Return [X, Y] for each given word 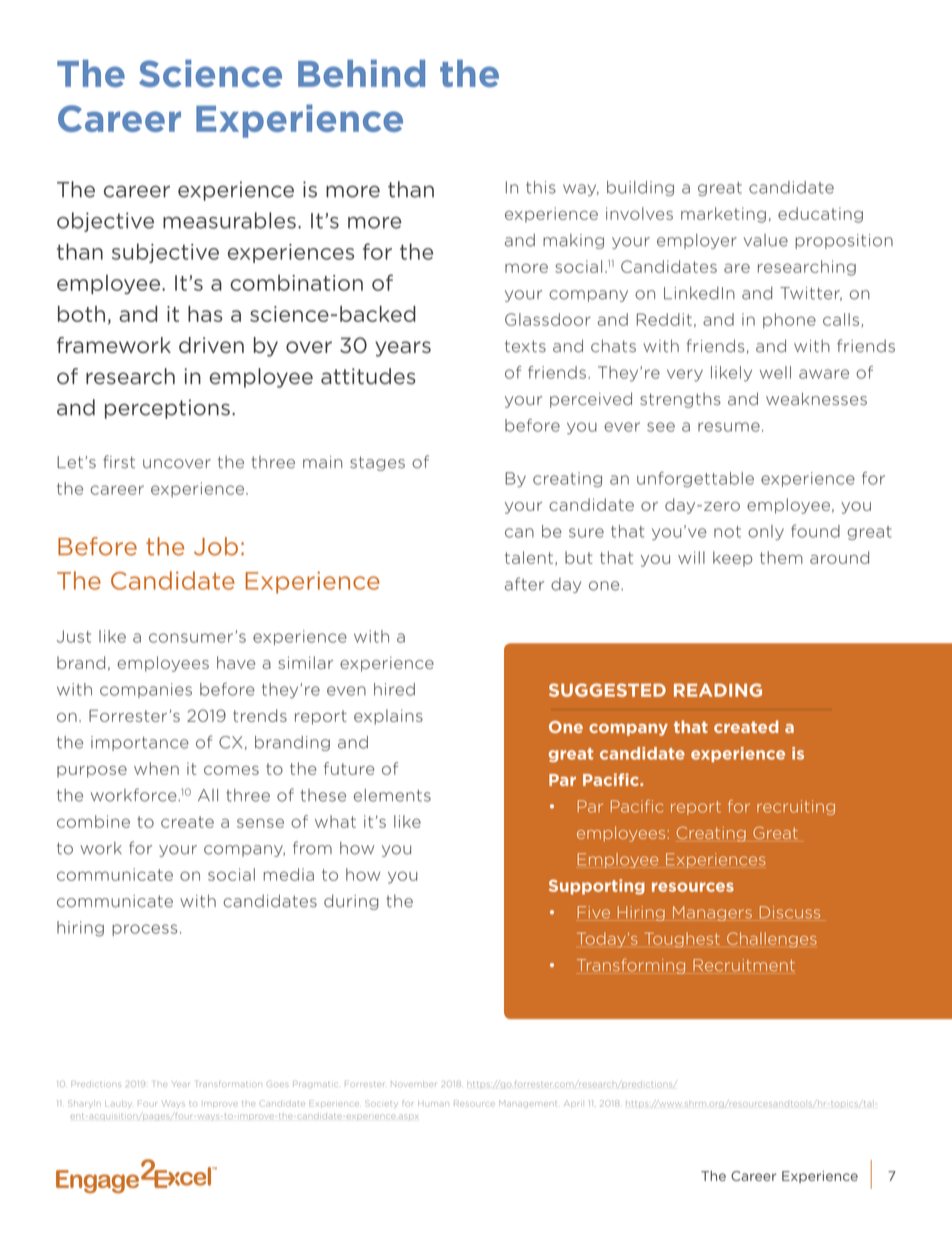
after [524, 584]
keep [733, 558]
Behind [361, 73]
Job [216, 546]
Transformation [229, 1084]
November [413, 1084]
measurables [229, 220]
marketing [723, 215]
